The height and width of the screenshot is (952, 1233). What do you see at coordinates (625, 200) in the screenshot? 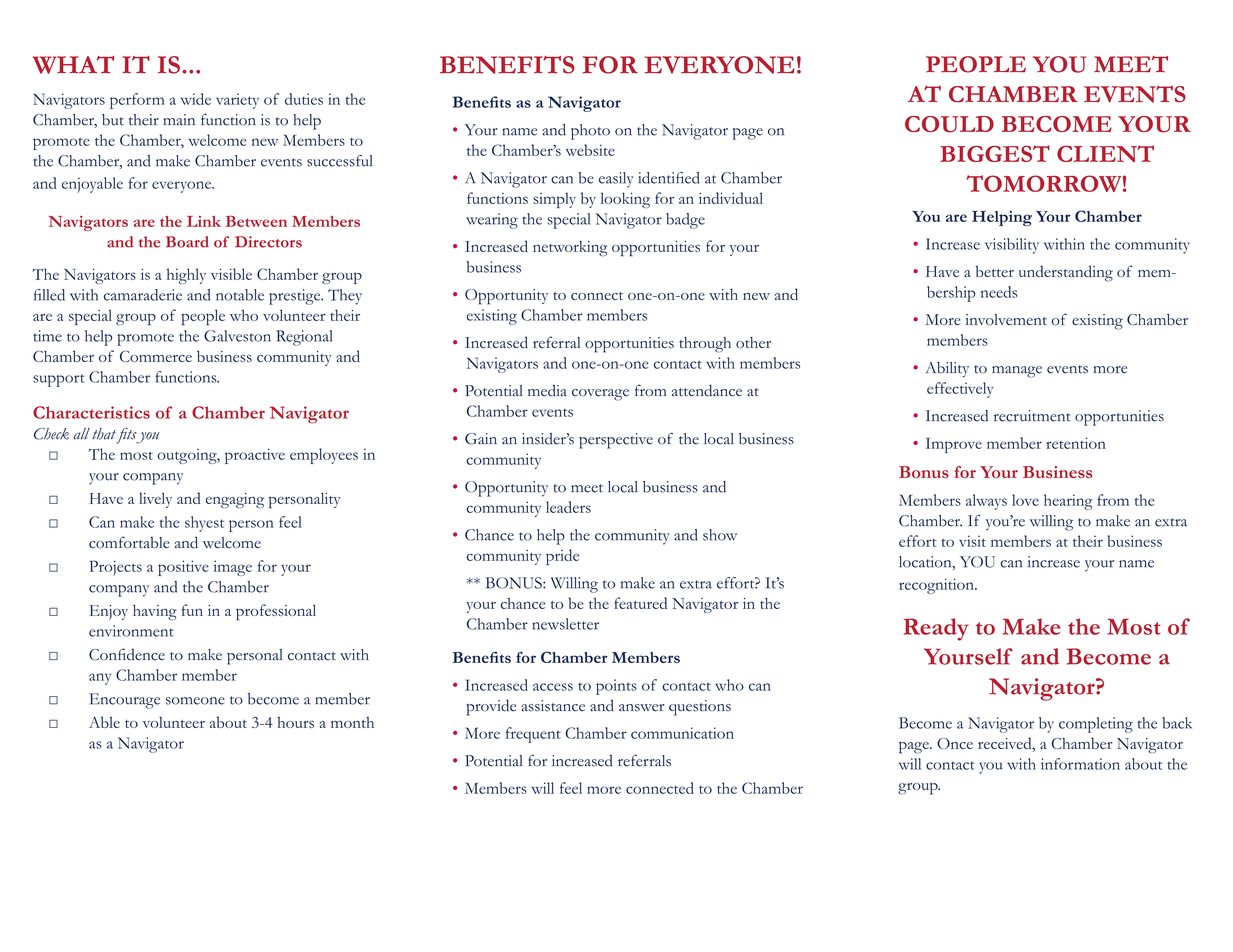
I see `looking` at bounding box center [625, 200].
